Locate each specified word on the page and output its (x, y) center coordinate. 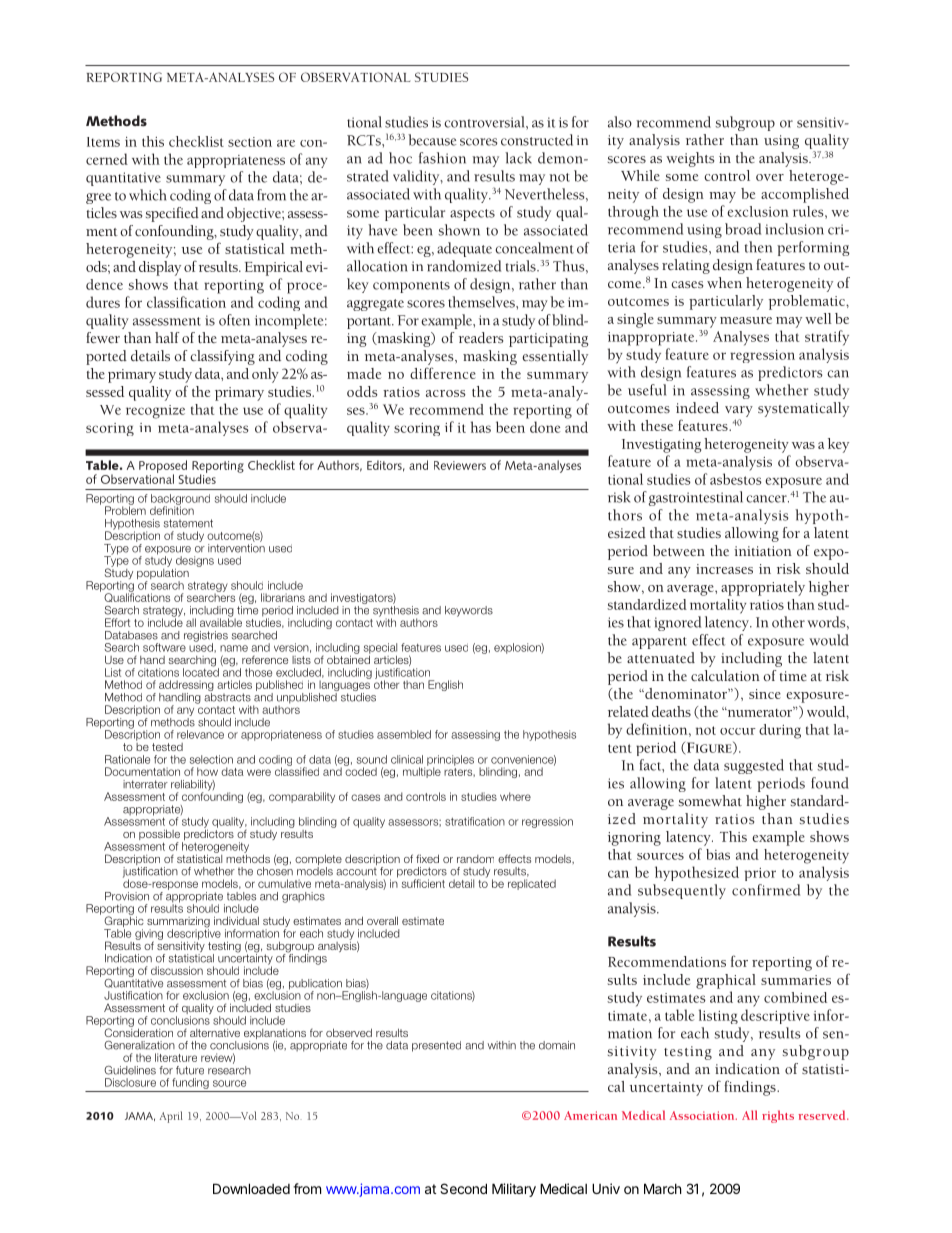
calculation (725, 675)
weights (690, 159)
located (201, 671)
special (380, 649)
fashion (442, 158)
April (171, 1117)
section (250, 142)
